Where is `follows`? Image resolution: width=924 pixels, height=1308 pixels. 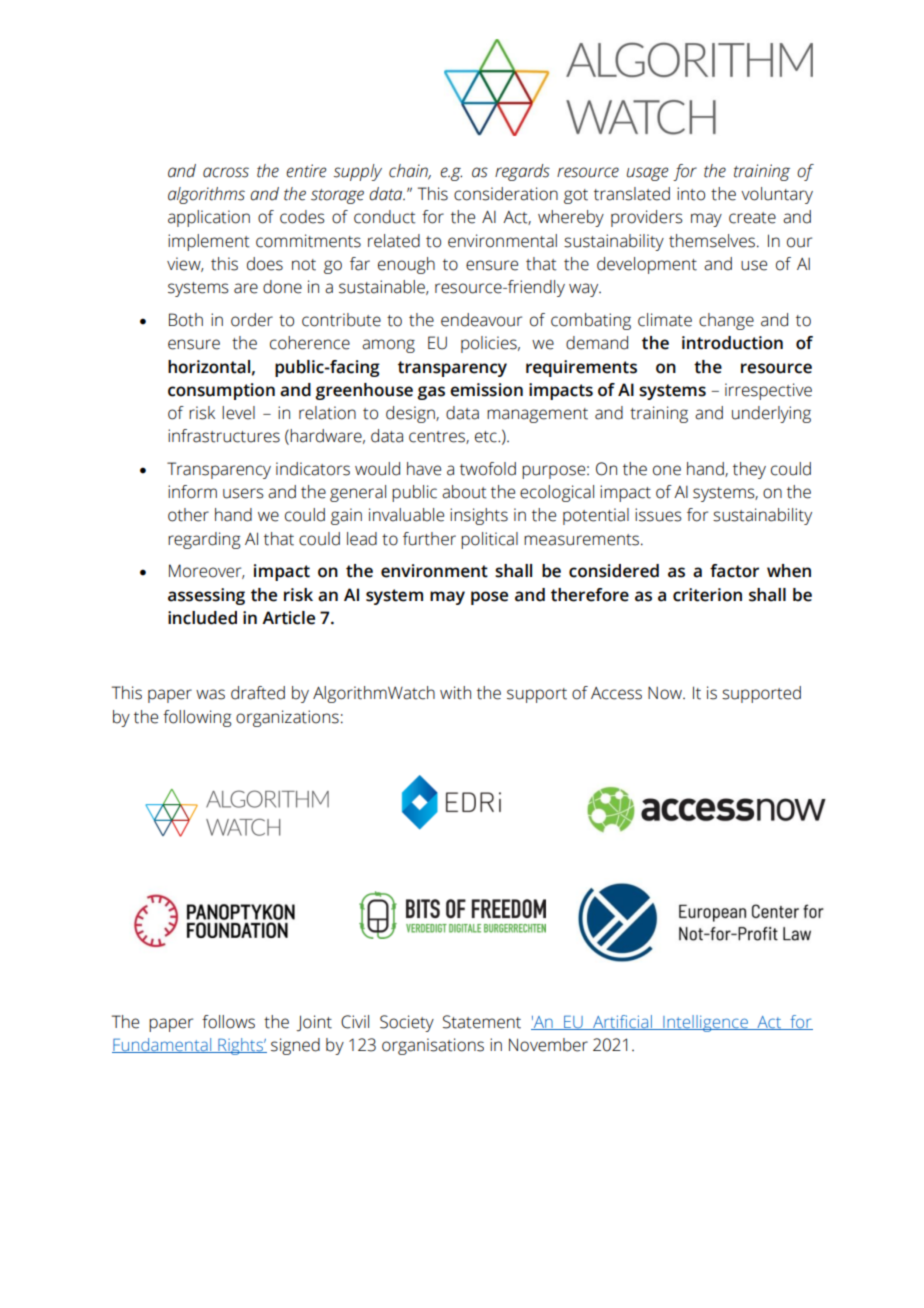 follows is located at coordinates (228, 1022).
